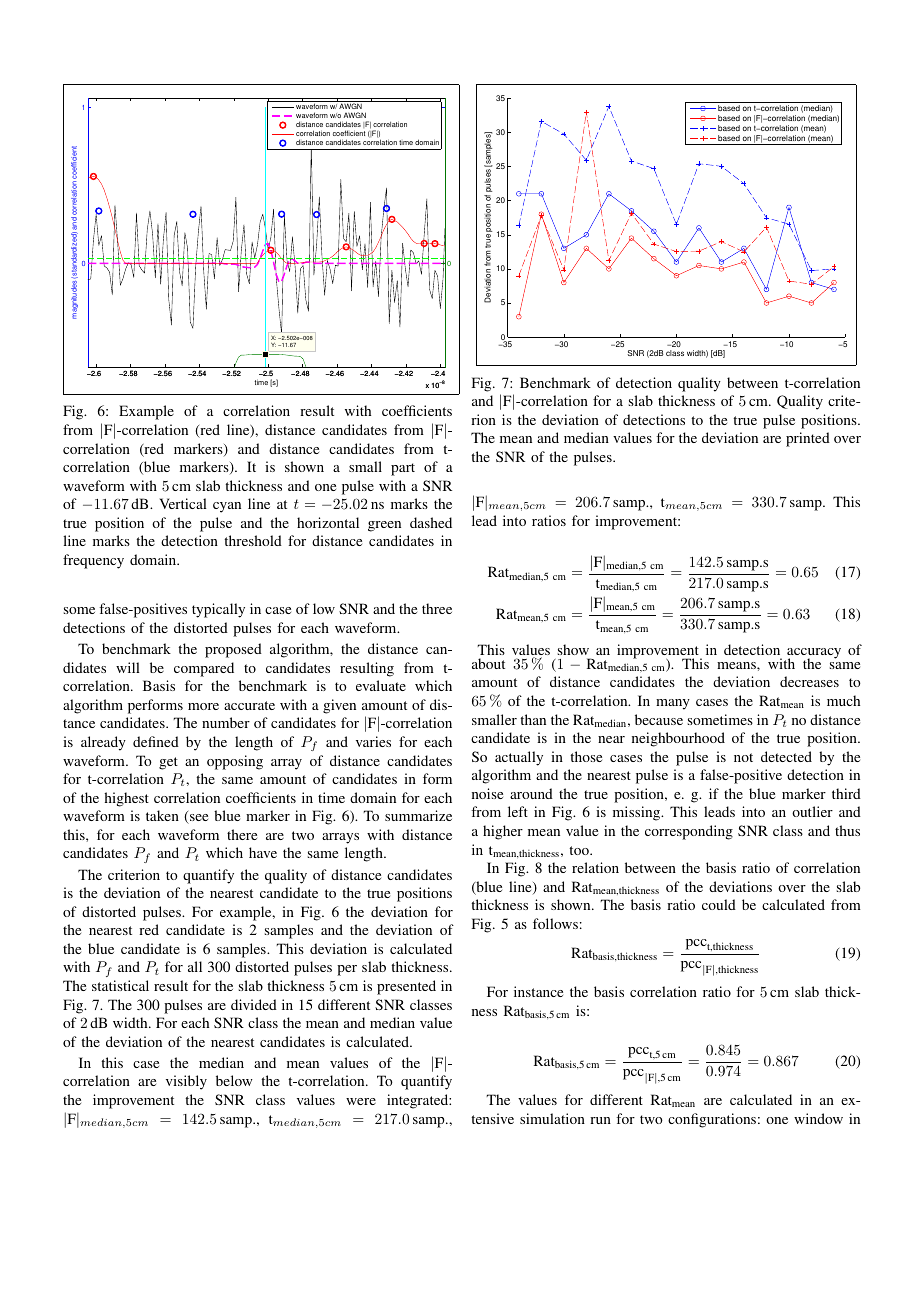 The height and width of the screenshot is (1308, 924). I want to click on compared, so click(204, 669).
